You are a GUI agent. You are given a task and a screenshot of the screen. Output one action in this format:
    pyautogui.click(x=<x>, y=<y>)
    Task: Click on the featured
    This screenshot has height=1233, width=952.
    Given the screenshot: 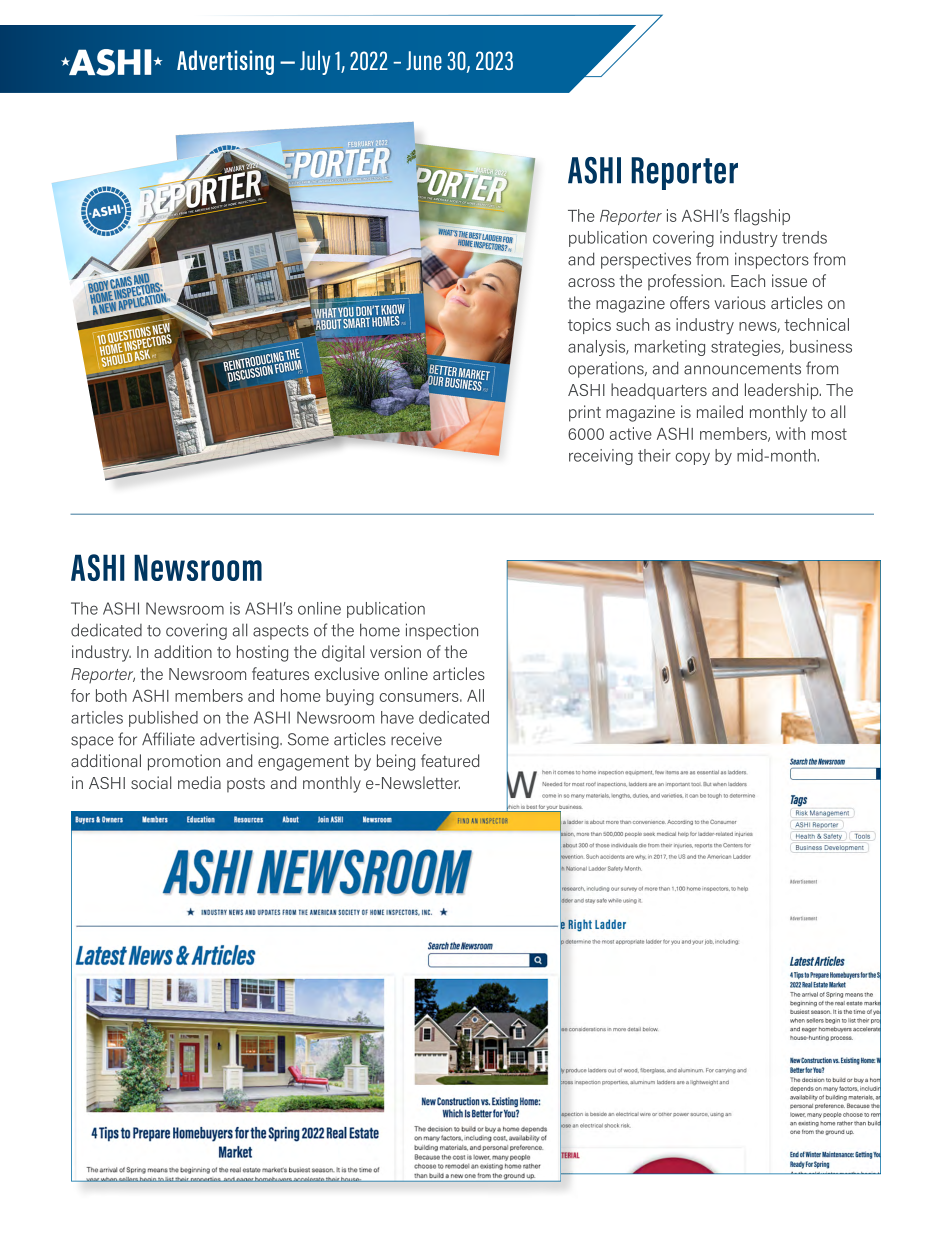 What is the action you would take?
    pyautogui.click(x=450, y=760)
